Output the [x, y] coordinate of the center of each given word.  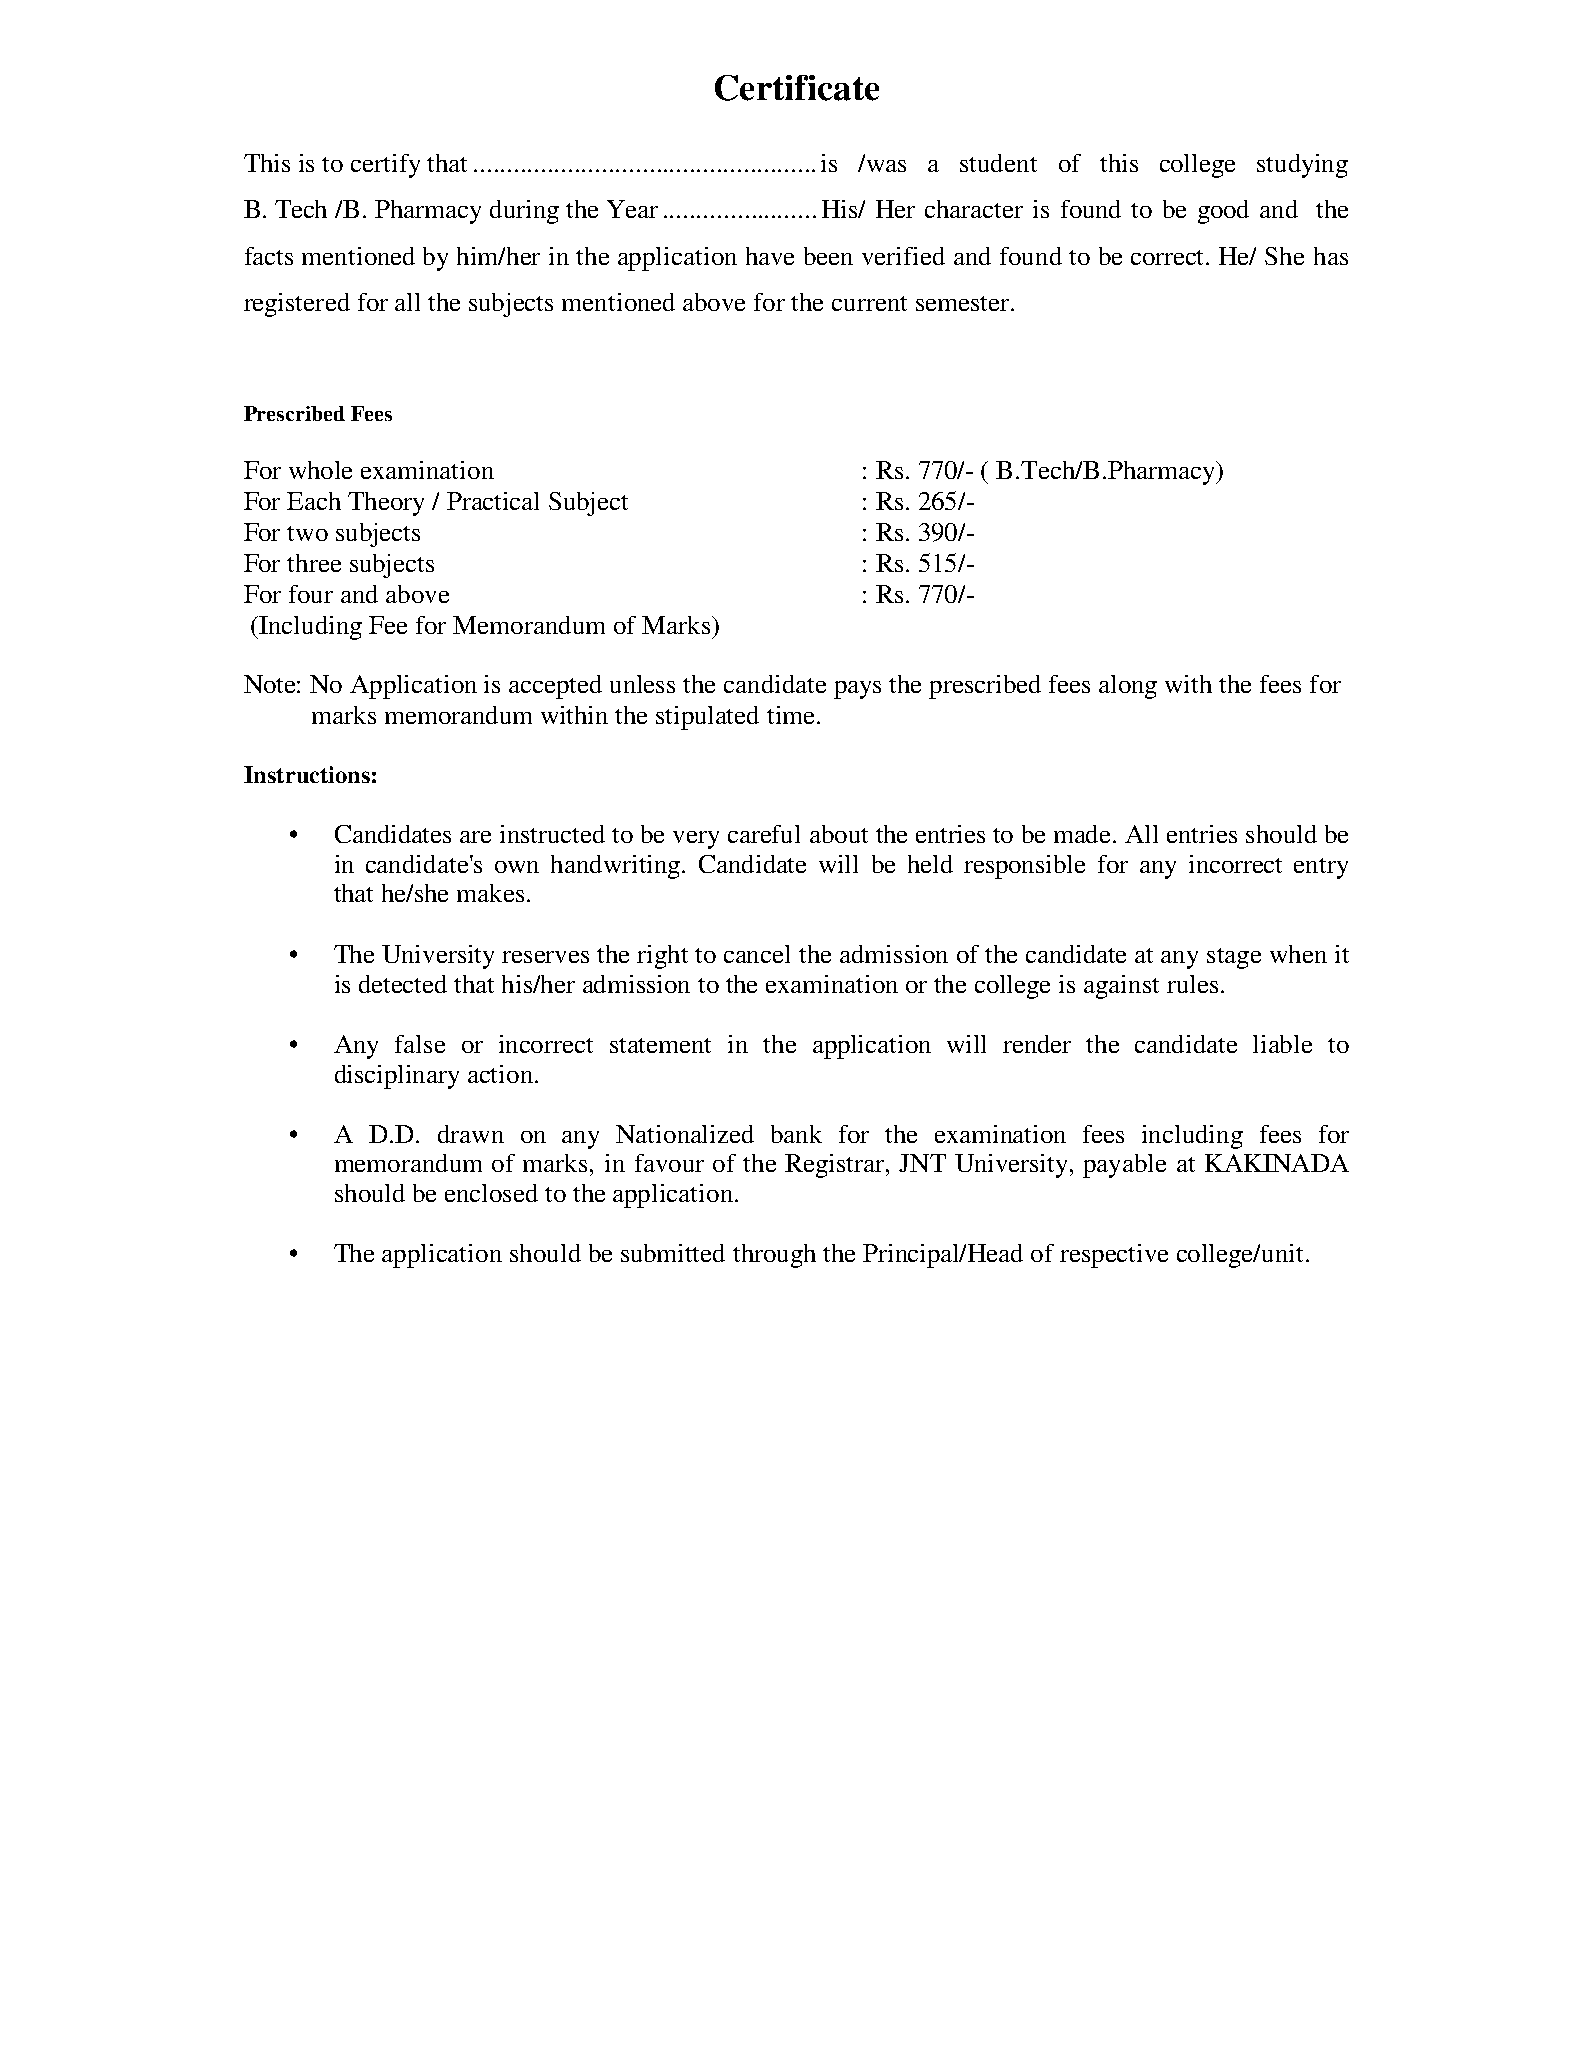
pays [857, 690]
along [1128, 687]
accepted [555, 687]
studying [1302, 166]
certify [385, 166]
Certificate [797, 88]
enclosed [491, 1193]
